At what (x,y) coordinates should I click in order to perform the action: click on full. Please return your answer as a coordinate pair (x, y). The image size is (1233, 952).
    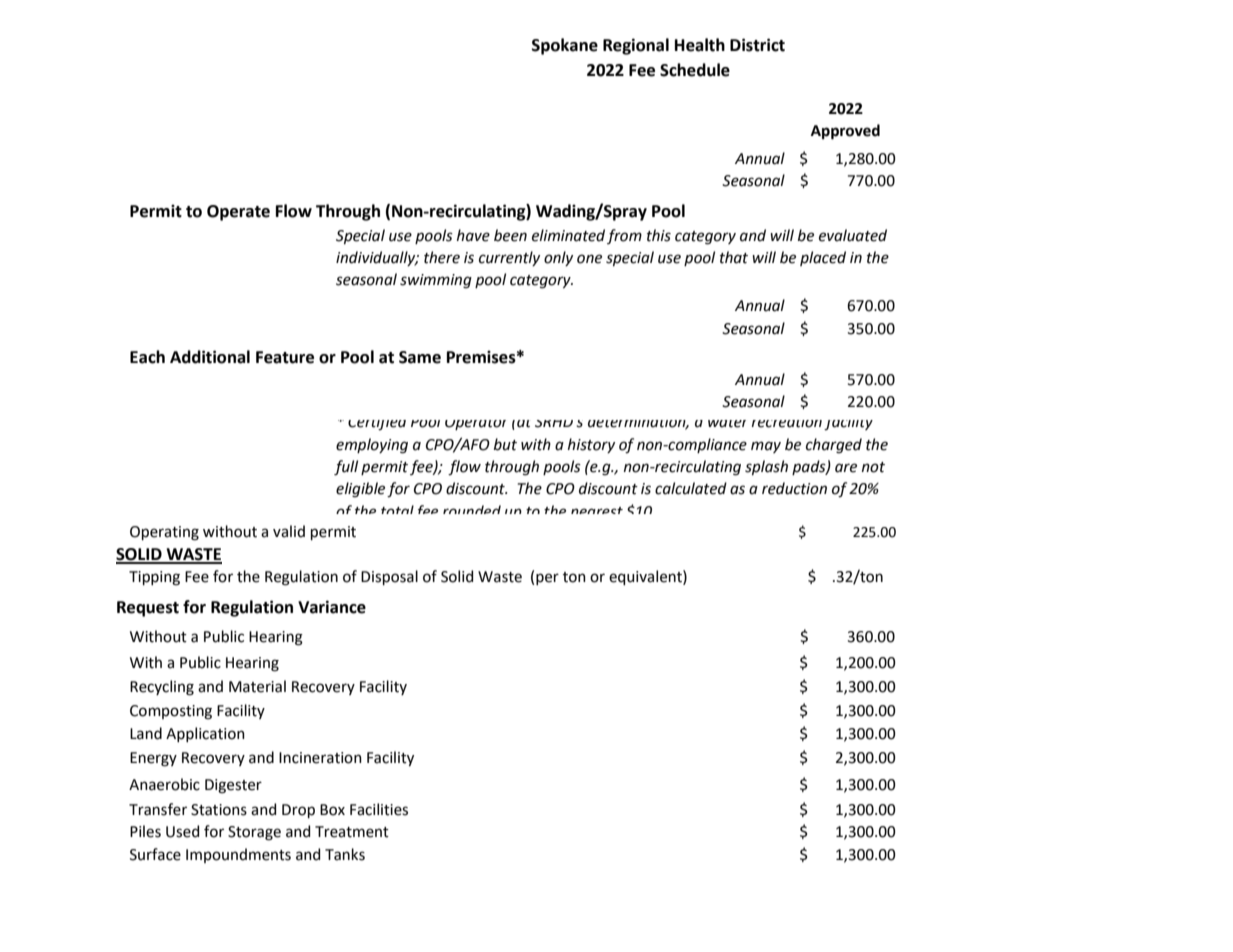
    Looking at the image, I should click on (346, 468).
